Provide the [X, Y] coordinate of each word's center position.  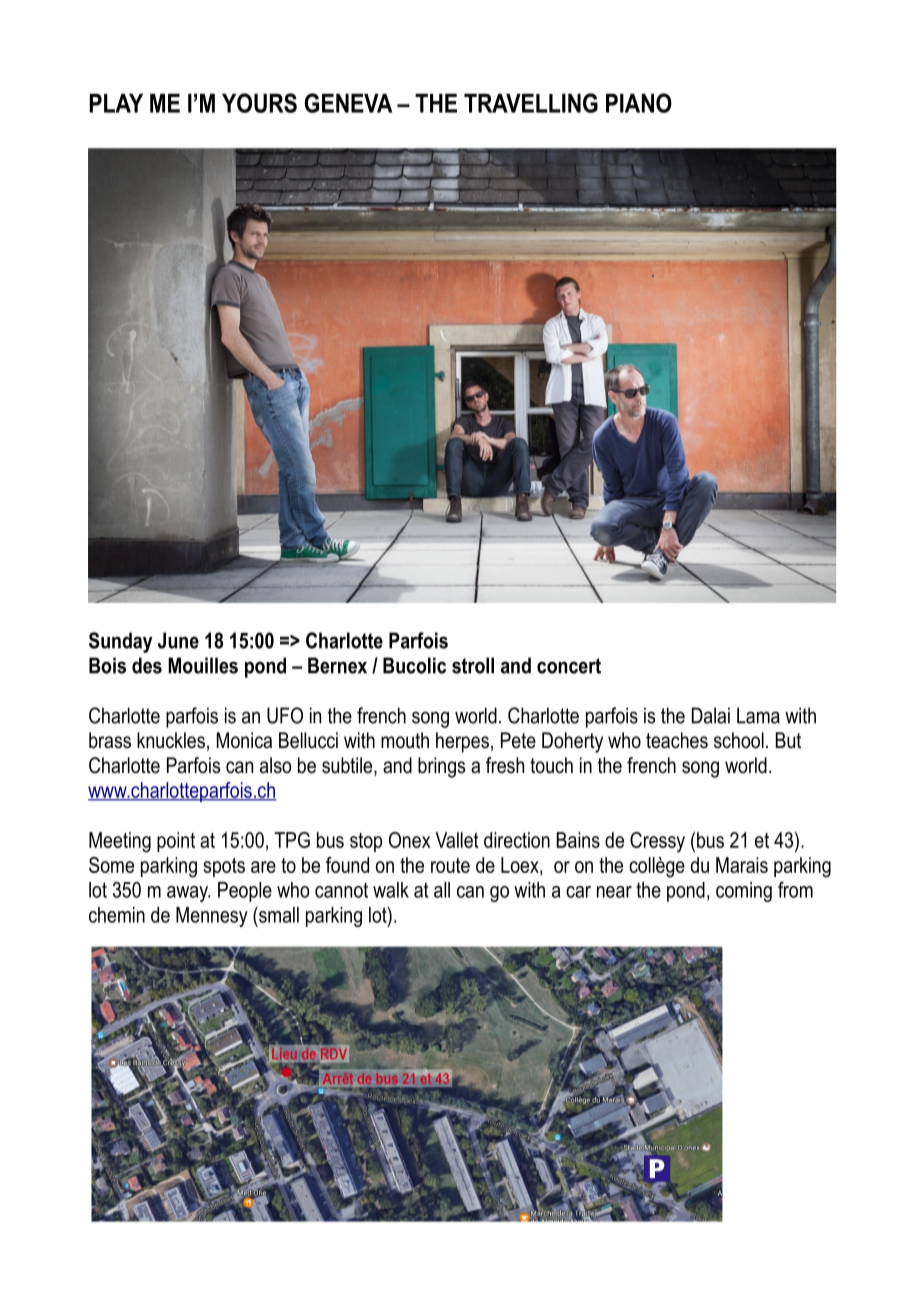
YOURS [259, 103]
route [450, 865]
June [178, 640]
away [188, 894]
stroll [473, 665]
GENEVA [348, 103]
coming [744, 892]
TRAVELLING [531, 103]
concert [569, 666]
